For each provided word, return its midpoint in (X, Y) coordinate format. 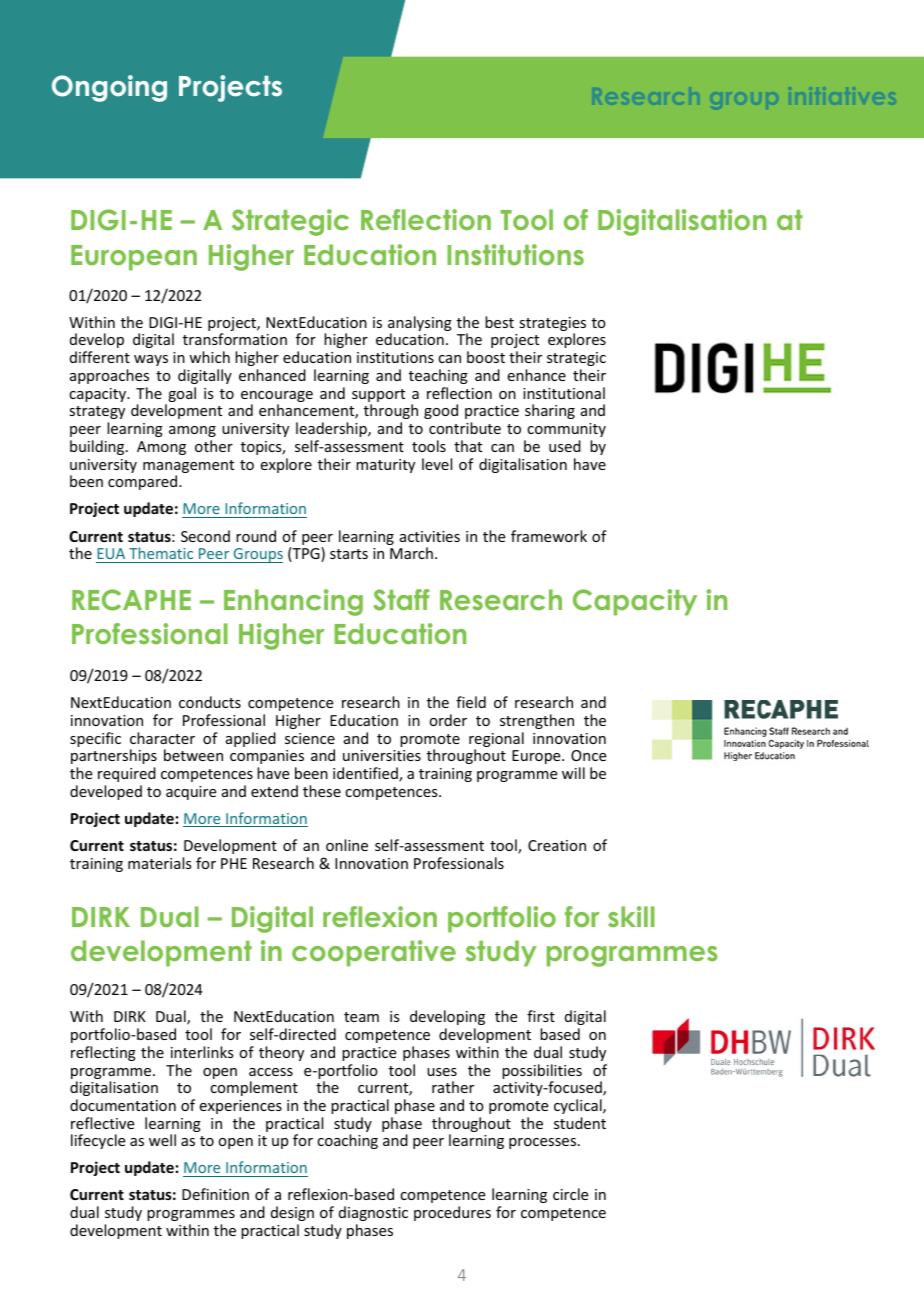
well (162, 1140)
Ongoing (109, 88)
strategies (552, 325)
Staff (401, 600)
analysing (420, 325)
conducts (210, 702)
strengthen (537, 721)
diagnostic (373, 1213)
